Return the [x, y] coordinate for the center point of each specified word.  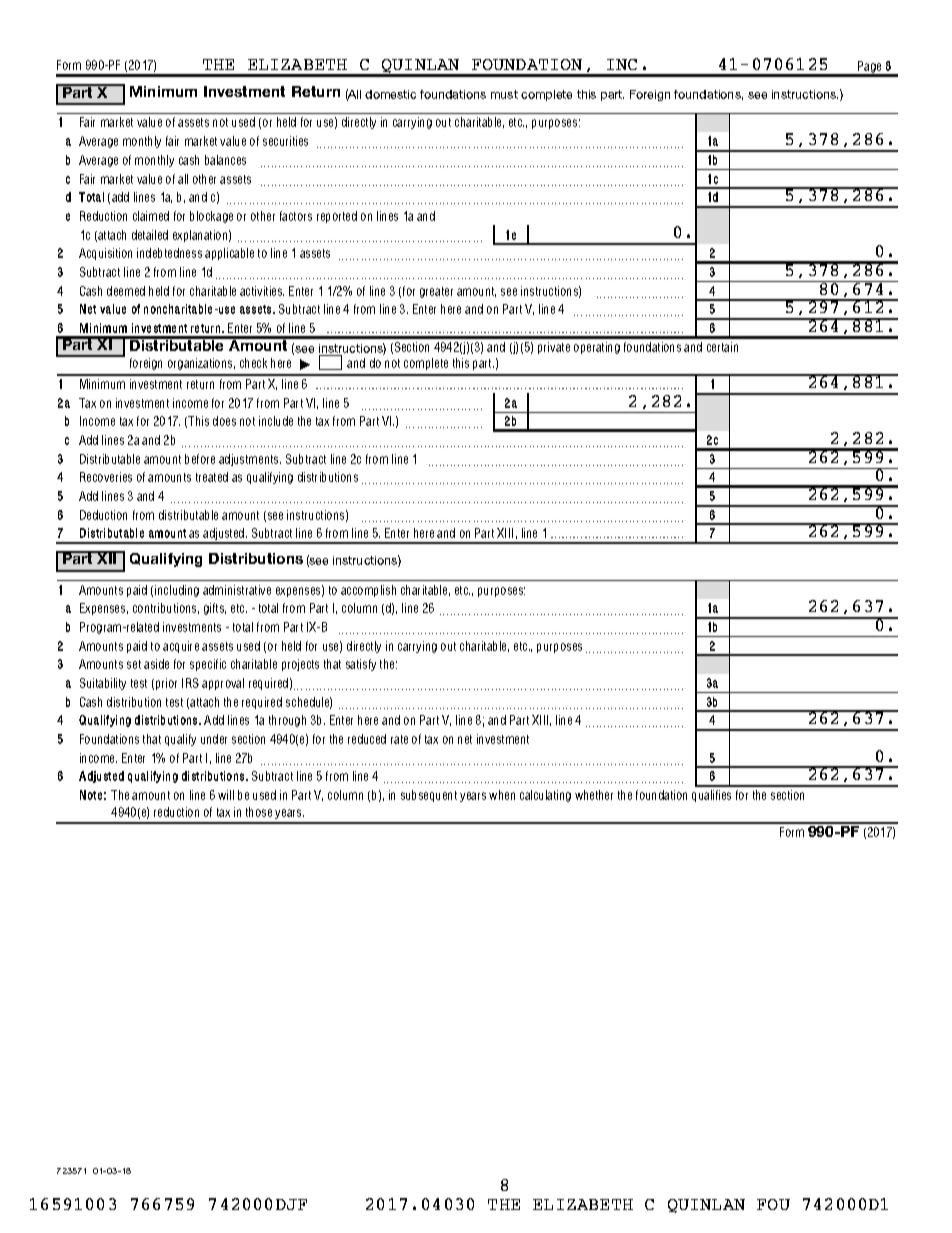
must [504, 94]
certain [722, 347]
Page [870, 68]
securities [285, 141]
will [226, 795]
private [554, 348]
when [502, 795]
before [200, 459]
